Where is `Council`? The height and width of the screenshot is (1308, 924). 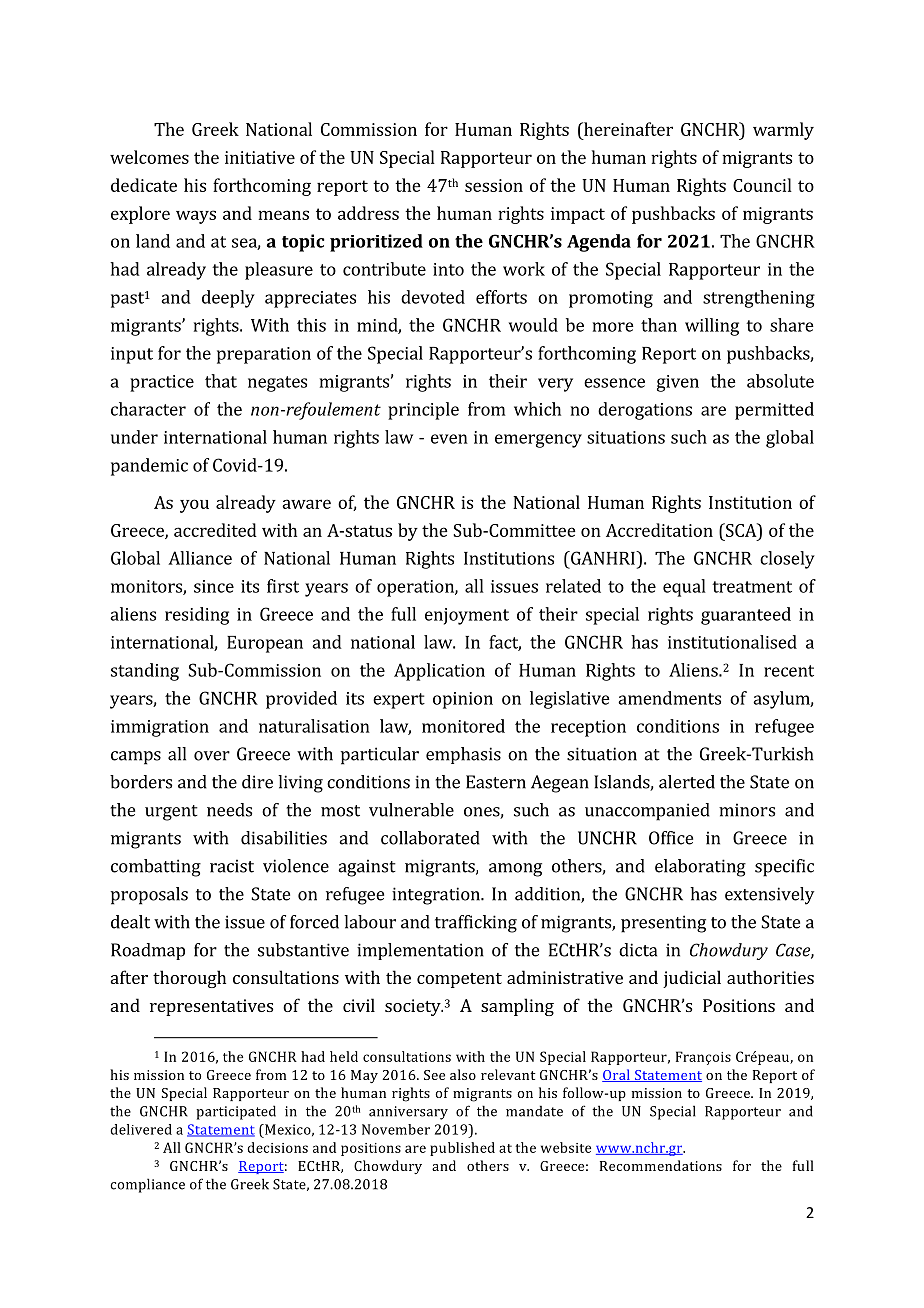 Council is located at coordinates (762, 185).
